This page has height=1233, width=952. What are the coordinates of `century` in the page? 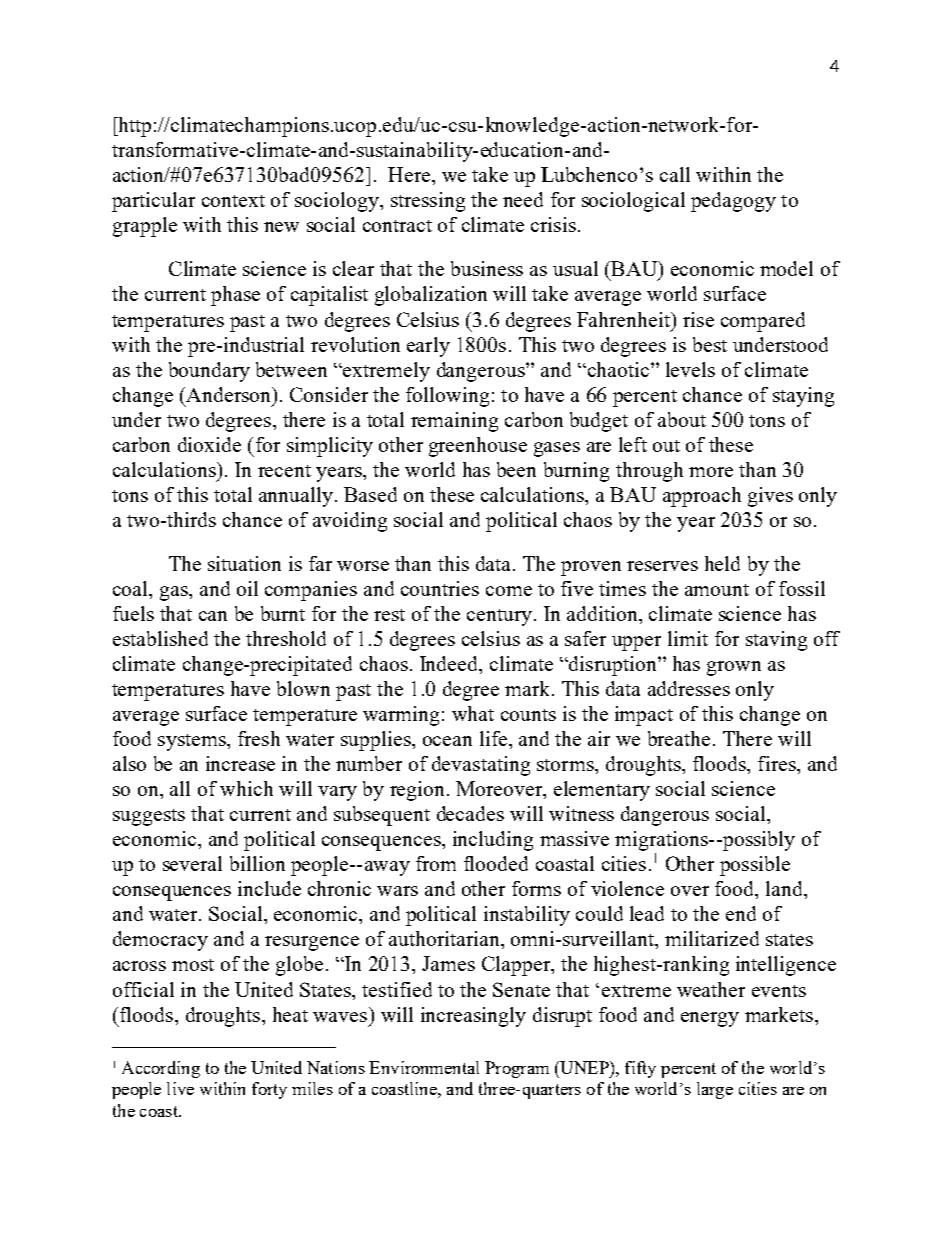 It's located at (499, 617).
